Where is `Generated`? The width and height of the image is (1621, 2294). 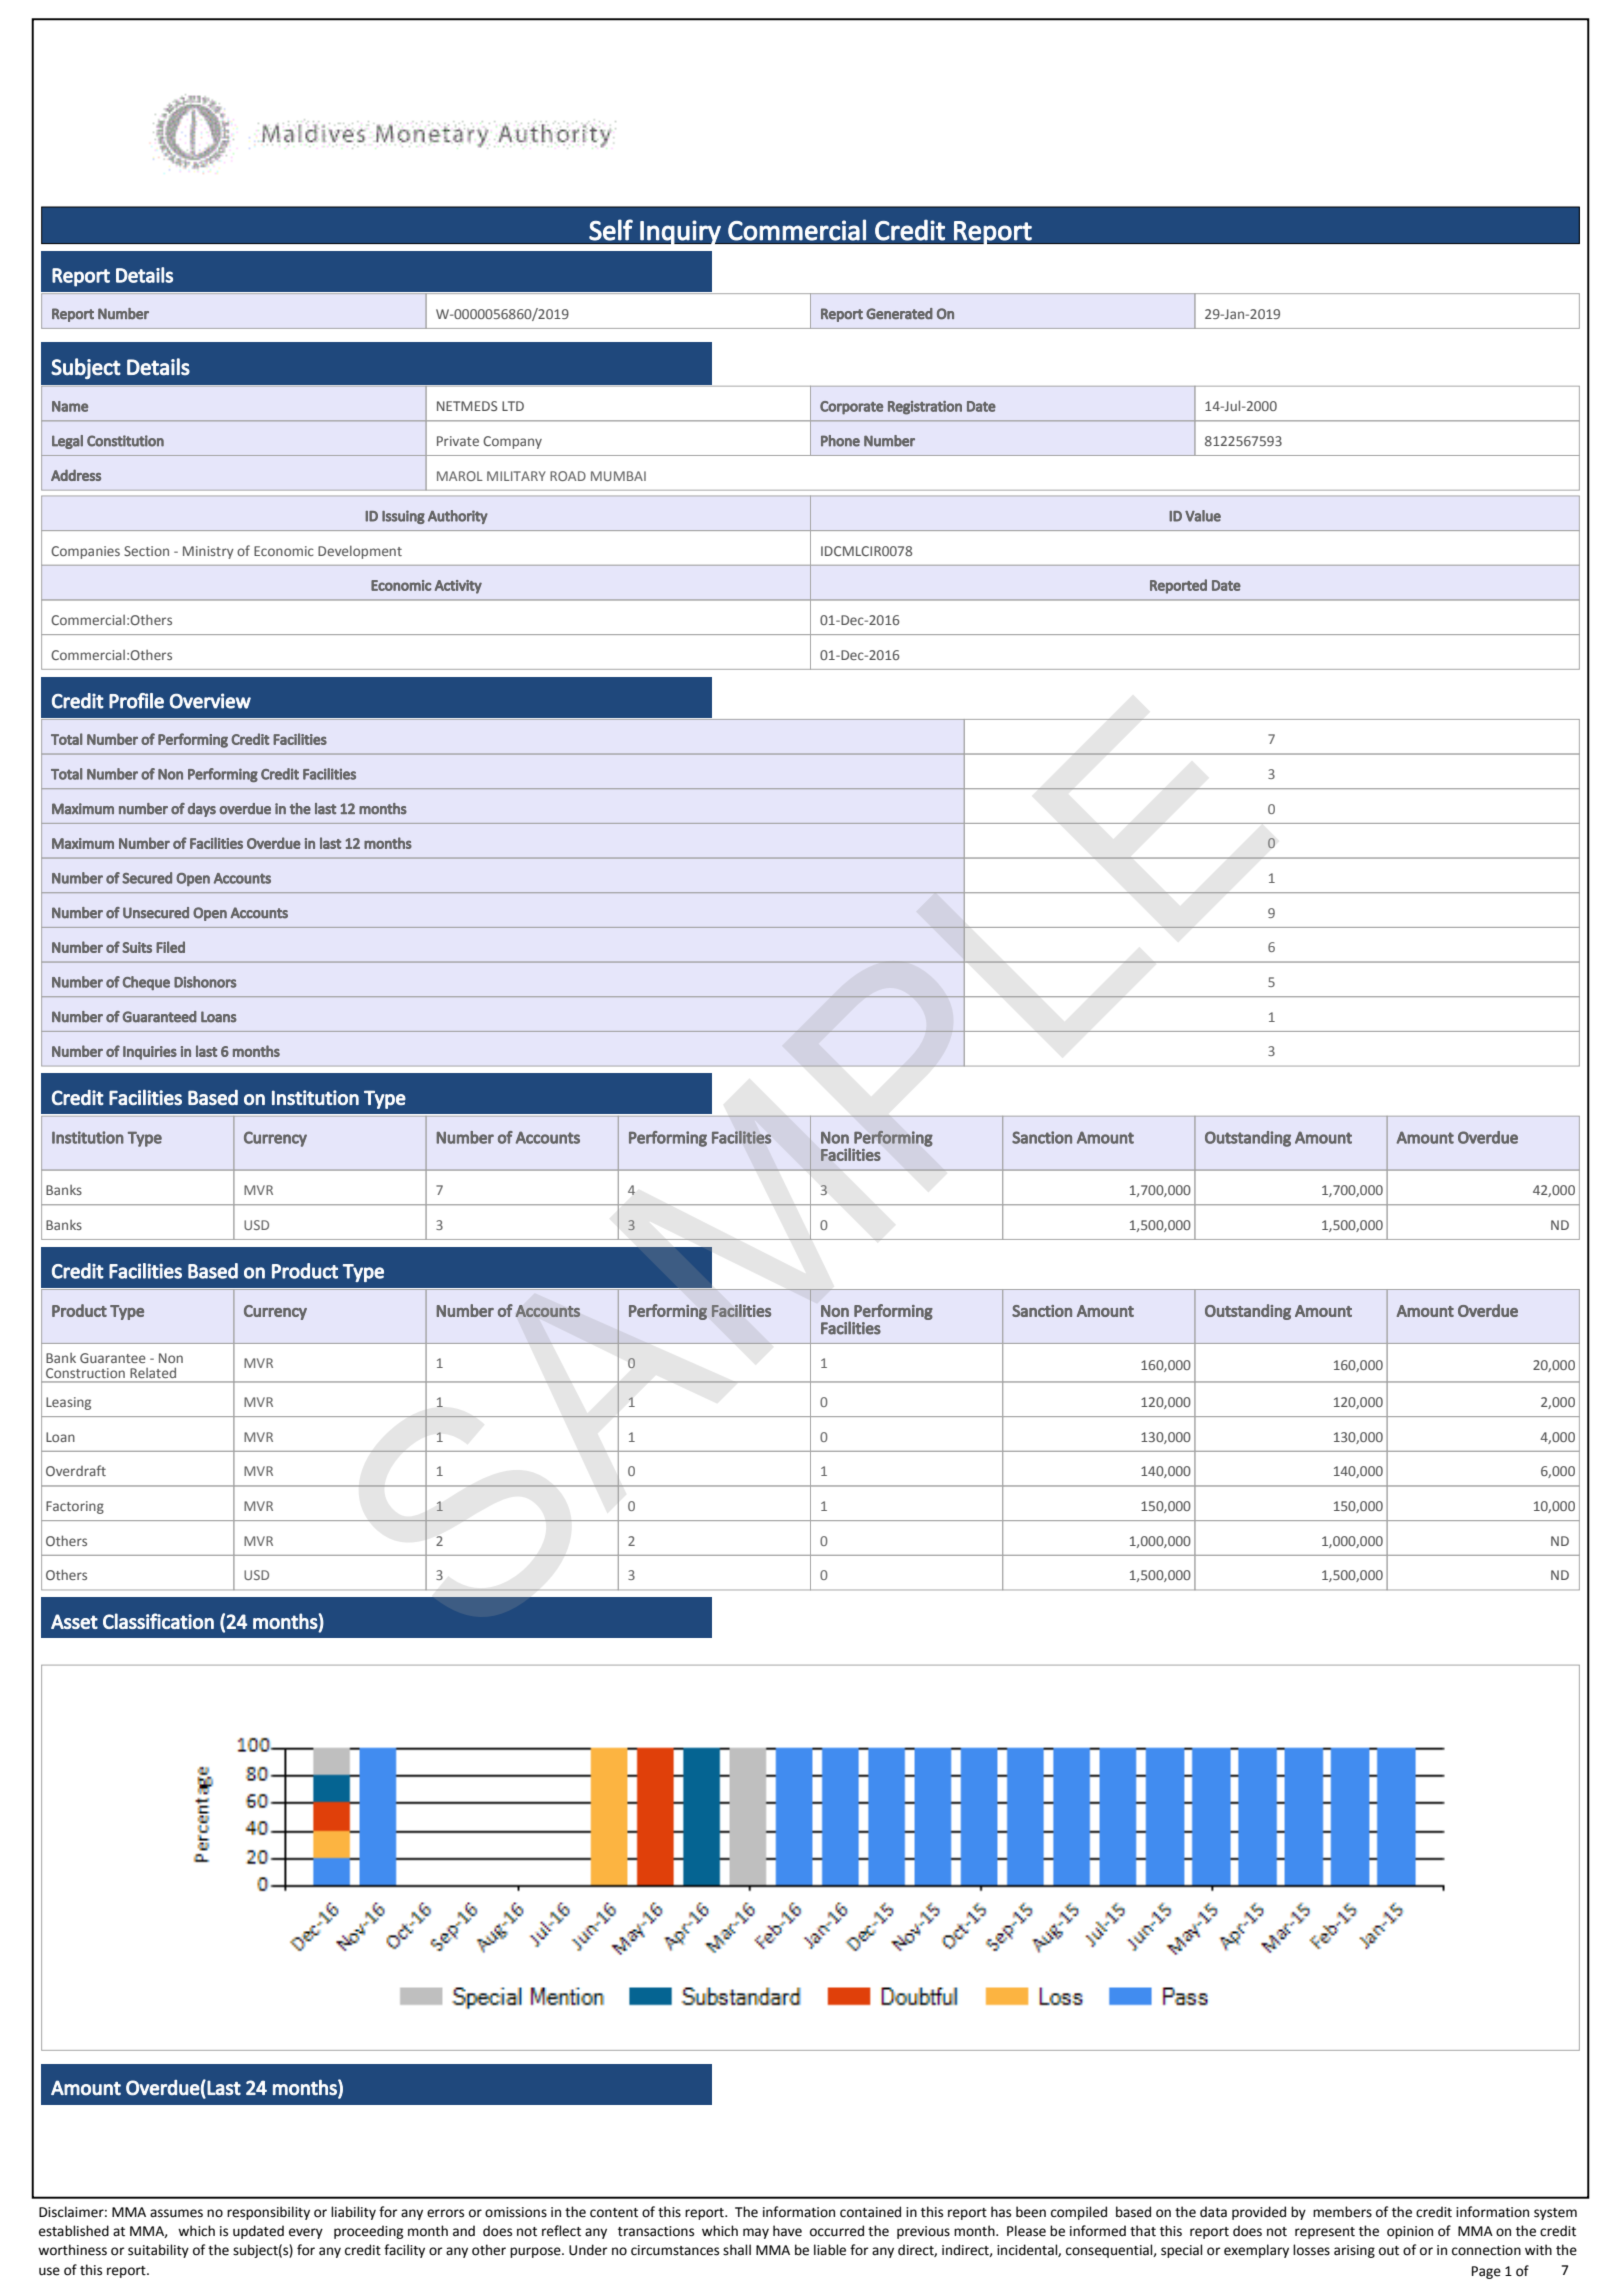
Generated is located at coordinates (899, 314).
